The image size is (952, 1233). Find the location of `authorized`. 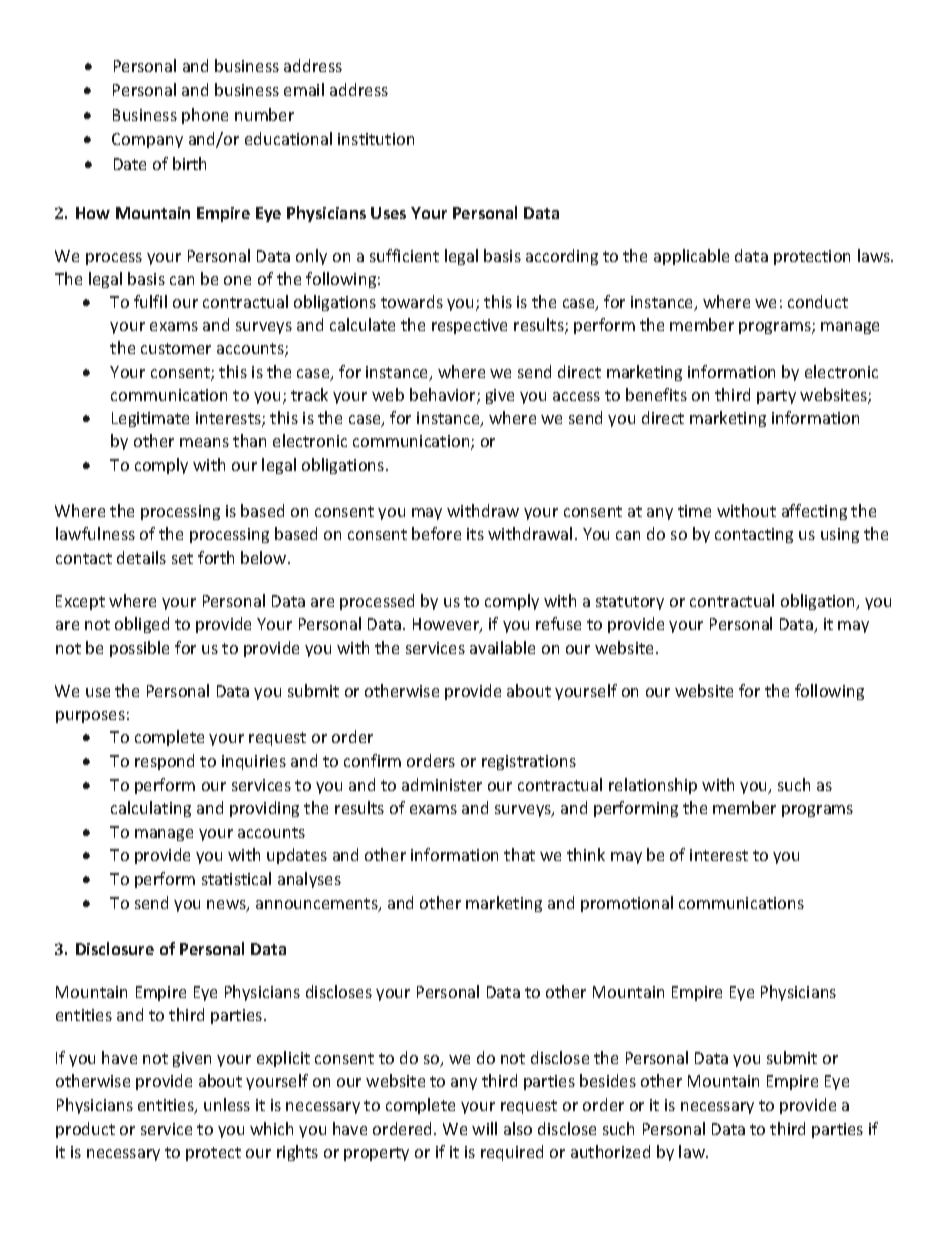

authorized is located at coordinates (610, 1151).
